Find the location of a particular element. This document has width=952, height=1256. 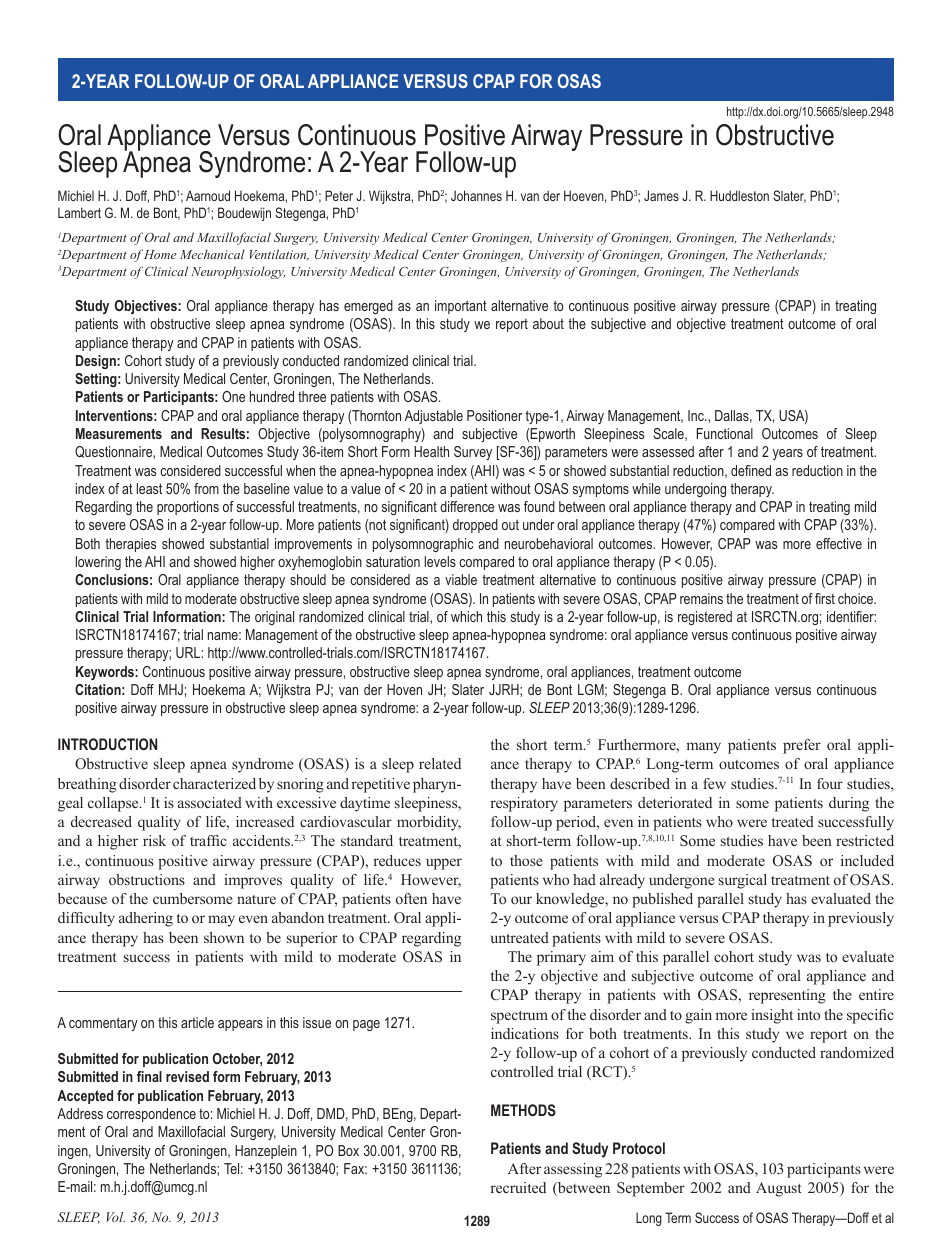

Huddleston is located at coordinates (739, 195).
